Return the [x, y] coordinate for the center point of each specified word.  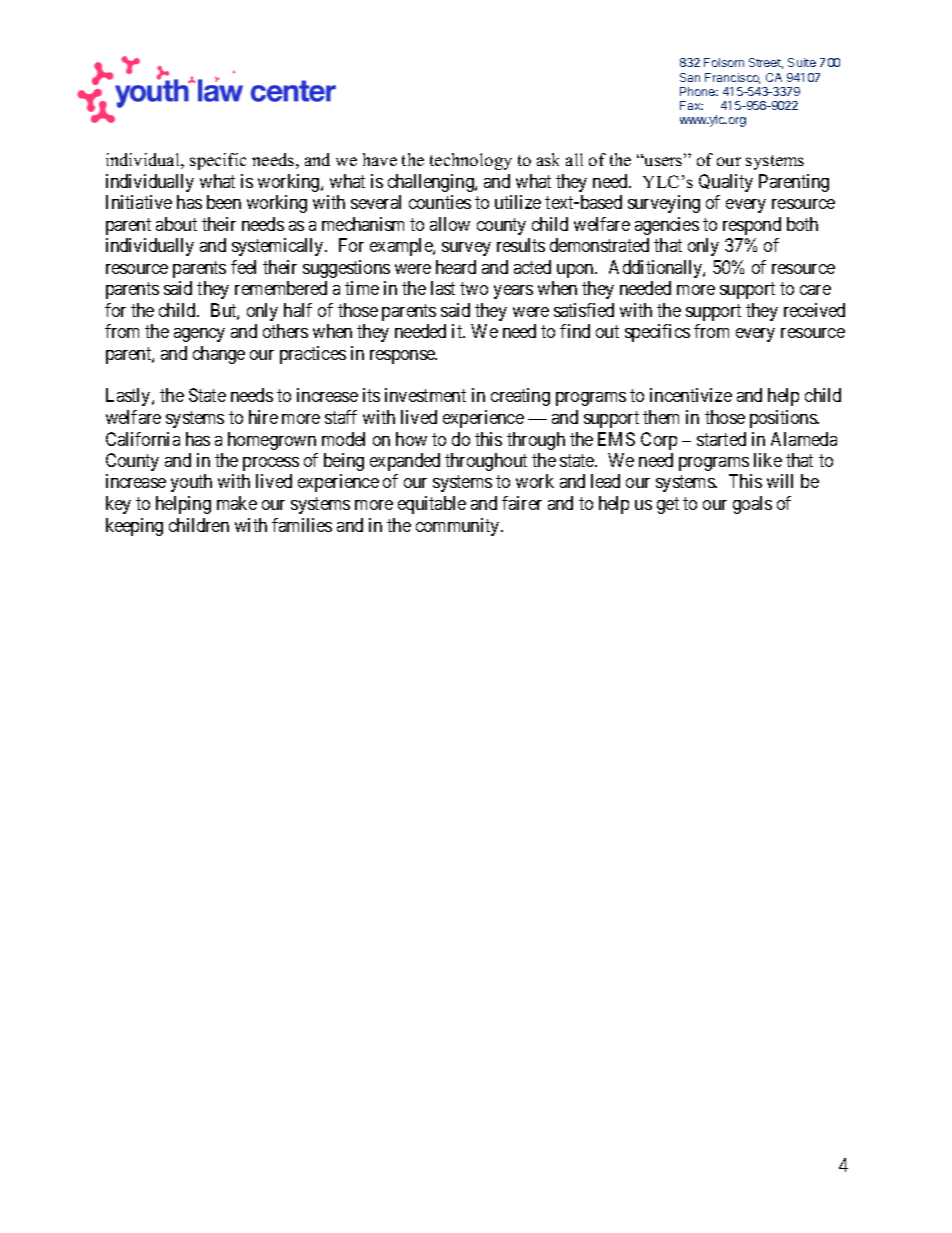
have [380, 159]
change [219, 355]
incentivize [691, 395]
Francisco [732, 78]
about [176, 224]
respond [752, 226]
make [237, 503]
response [403, 357]
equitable [432, 505]
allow [450, 224]
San [690, 77]
